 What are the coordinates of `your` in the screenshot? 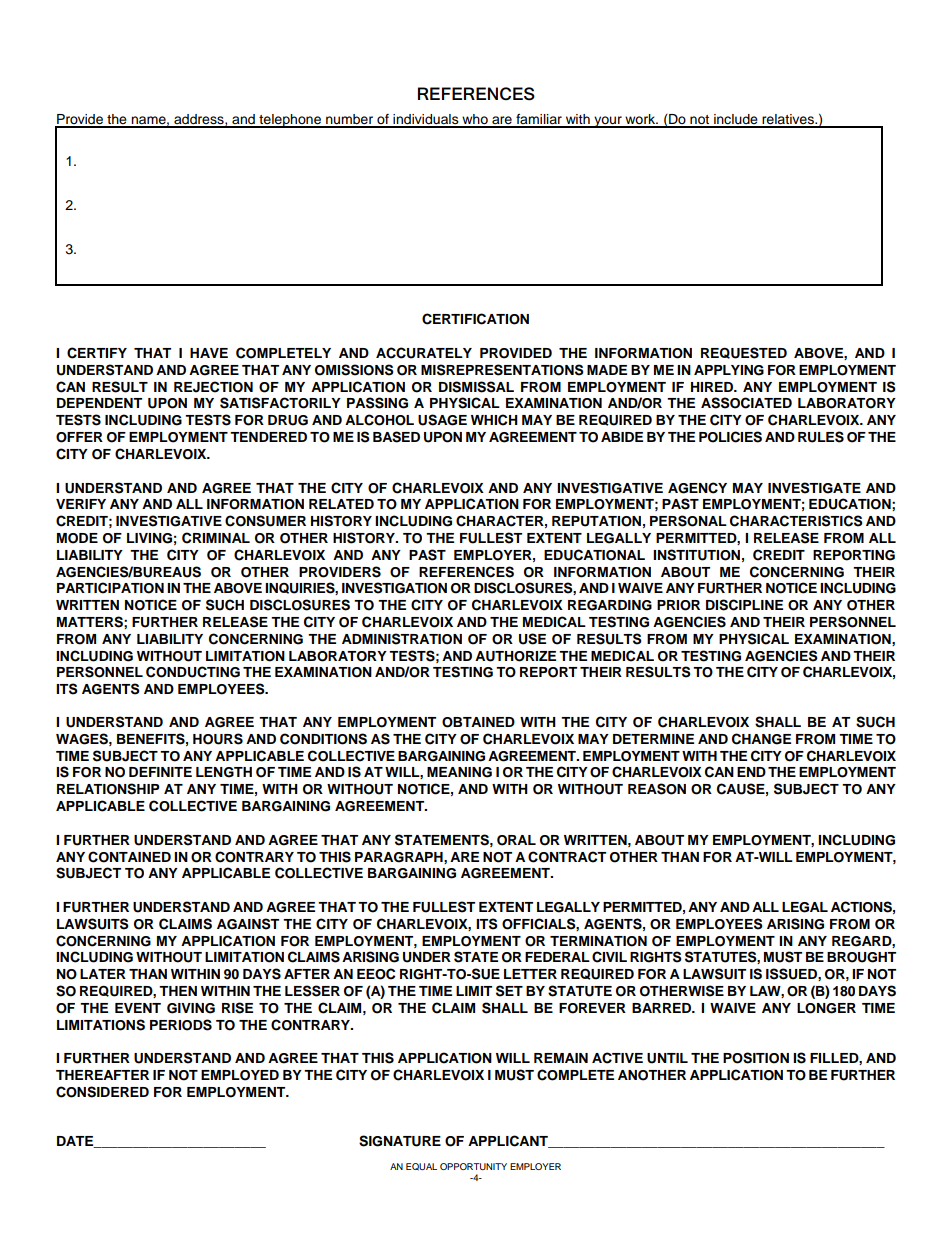 It's located at (608, 122).
